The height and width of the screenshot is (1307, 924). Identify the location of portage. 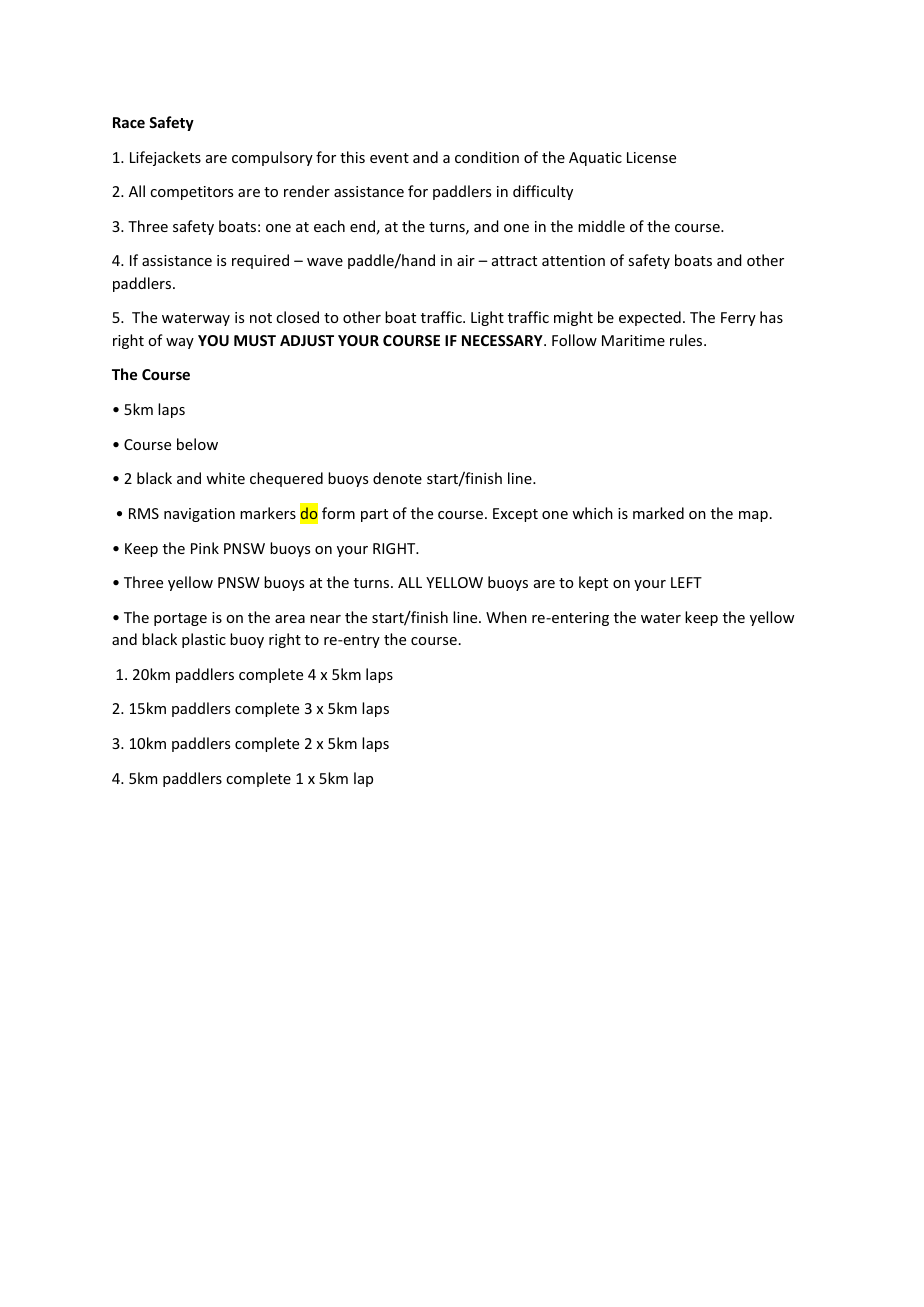
(180, 619).
